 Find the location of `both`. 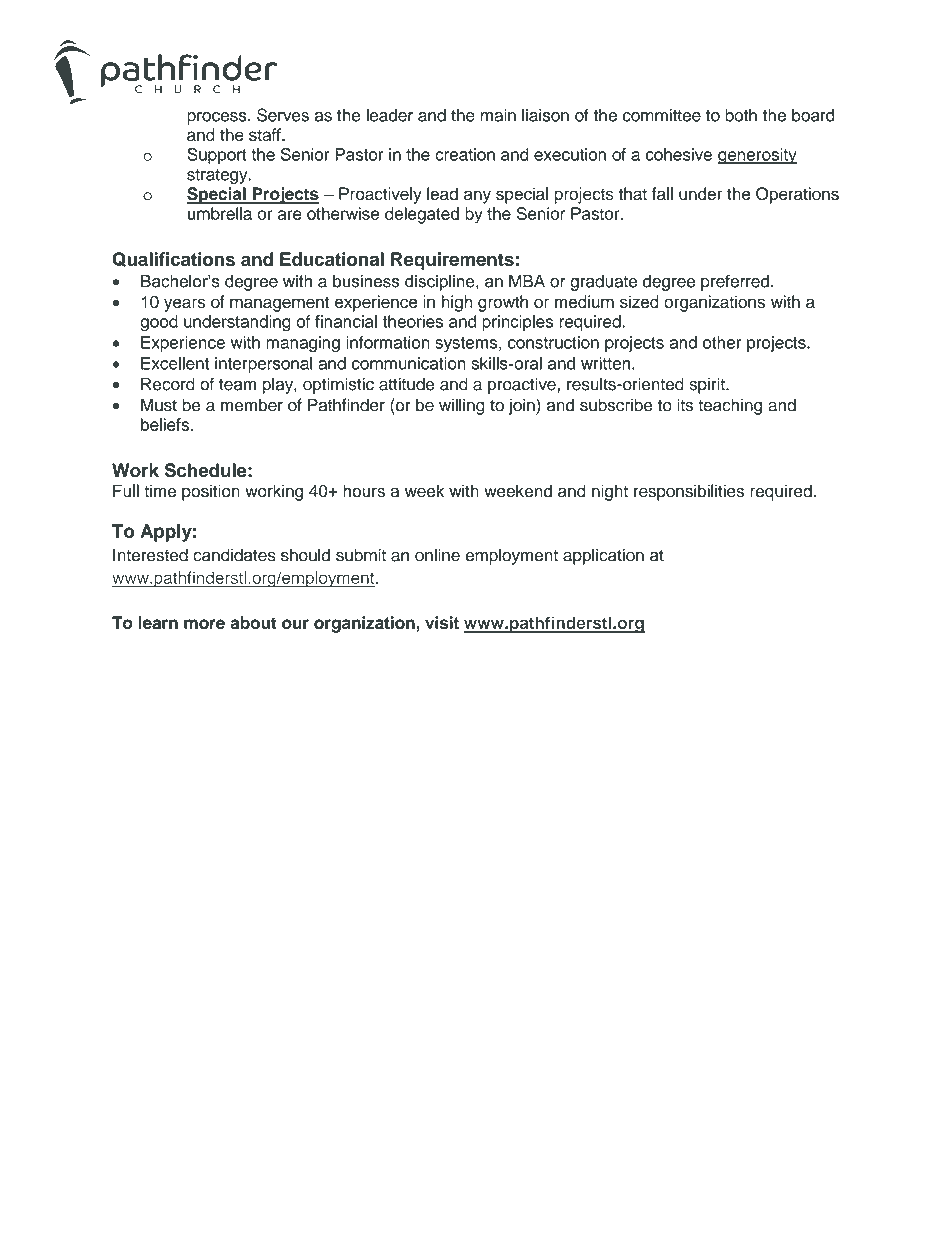

both is located at coordinates (741, 115).
